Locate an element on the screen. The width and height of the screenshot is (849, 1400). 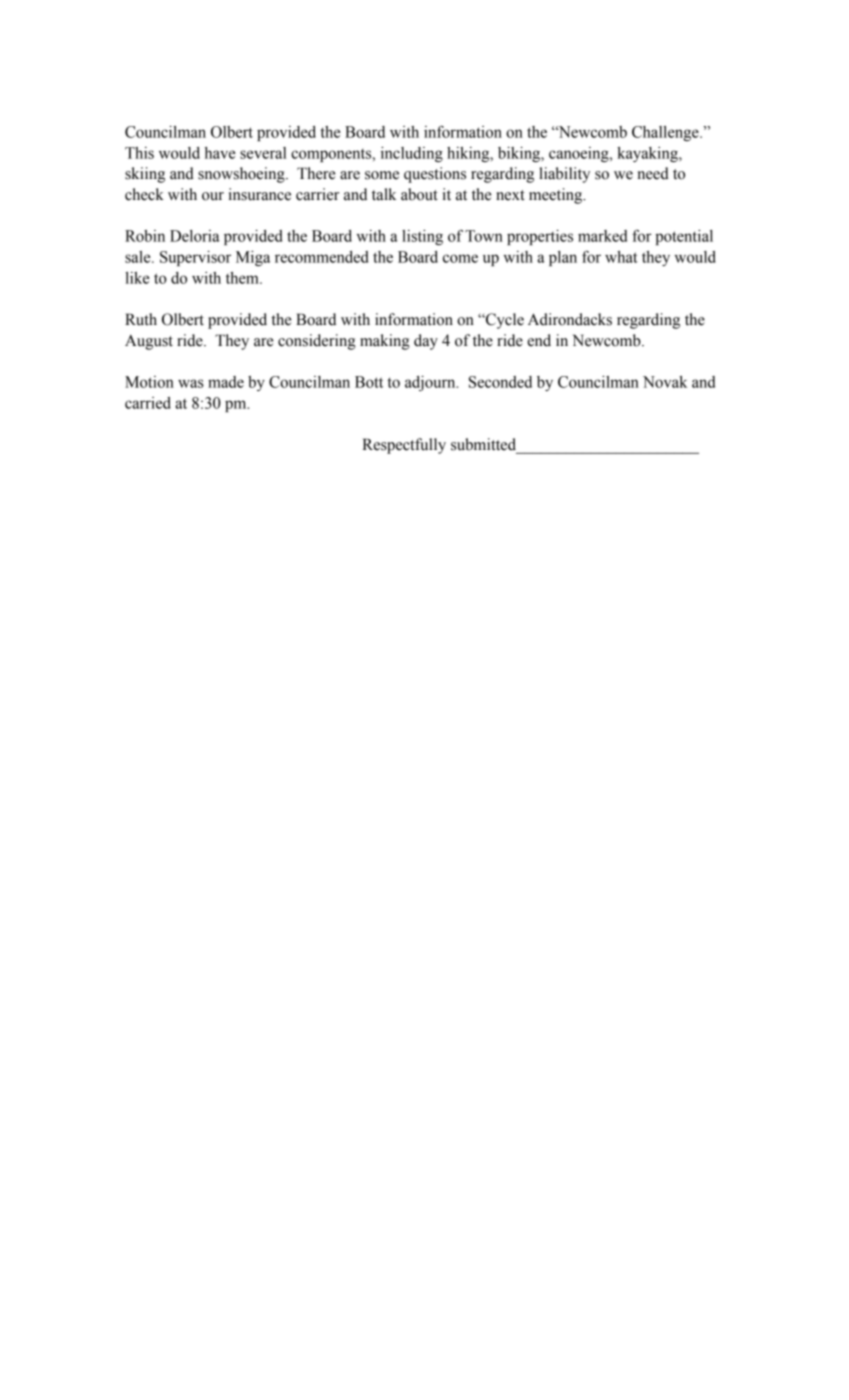
including is located at coordinates (412, 154).
